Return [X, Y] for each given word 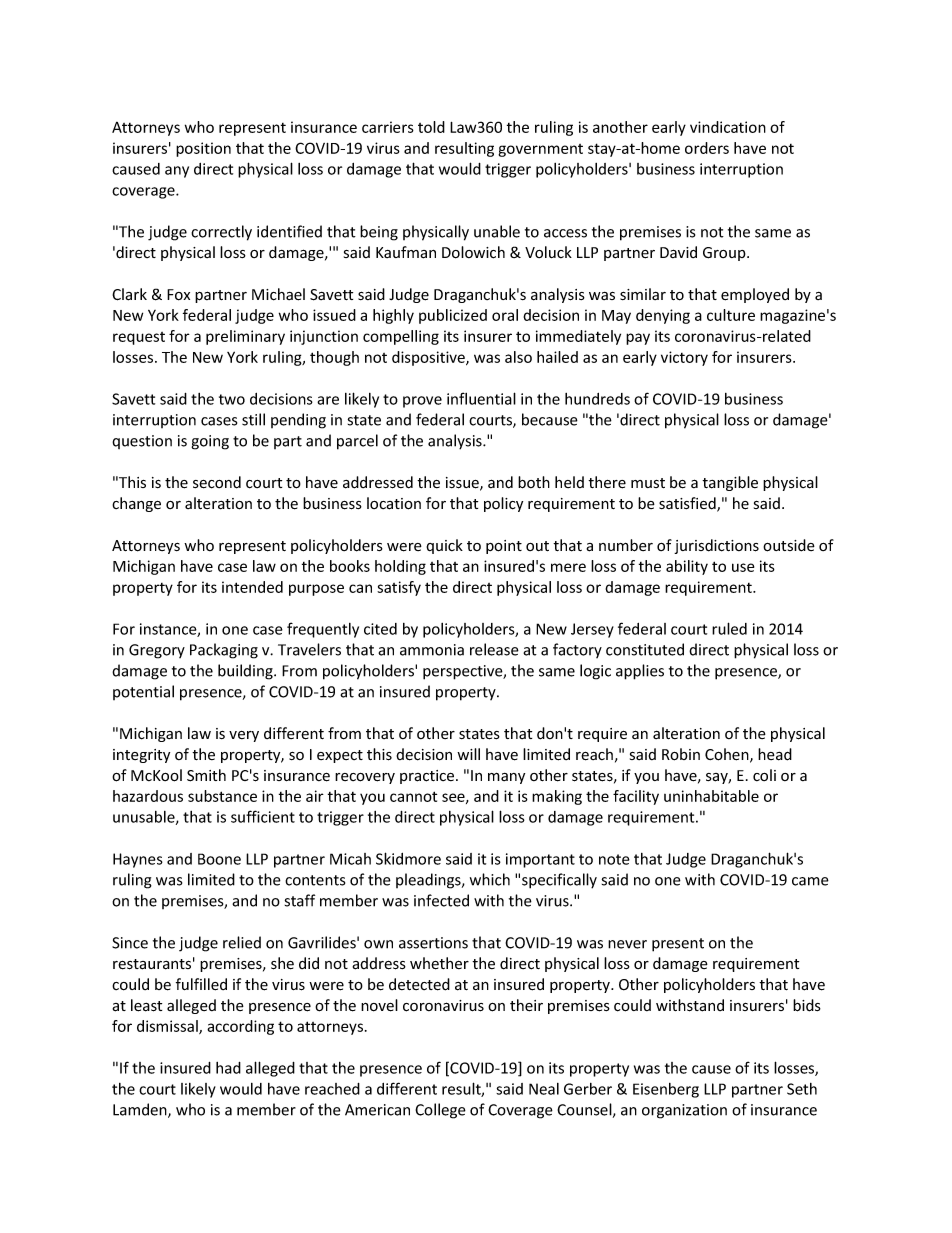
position [203, 149]
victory [684, 358]
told [431, 127]
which [490, 879]
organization [684, 1111]
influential [481, 398]
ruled [729, 628]
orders [707, 148]
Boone [219, 859]
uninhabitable [711, 796]
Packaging [224, 651]
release [494, 649]
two [232, 399]
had [228, 1068]
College [440, 1111]
